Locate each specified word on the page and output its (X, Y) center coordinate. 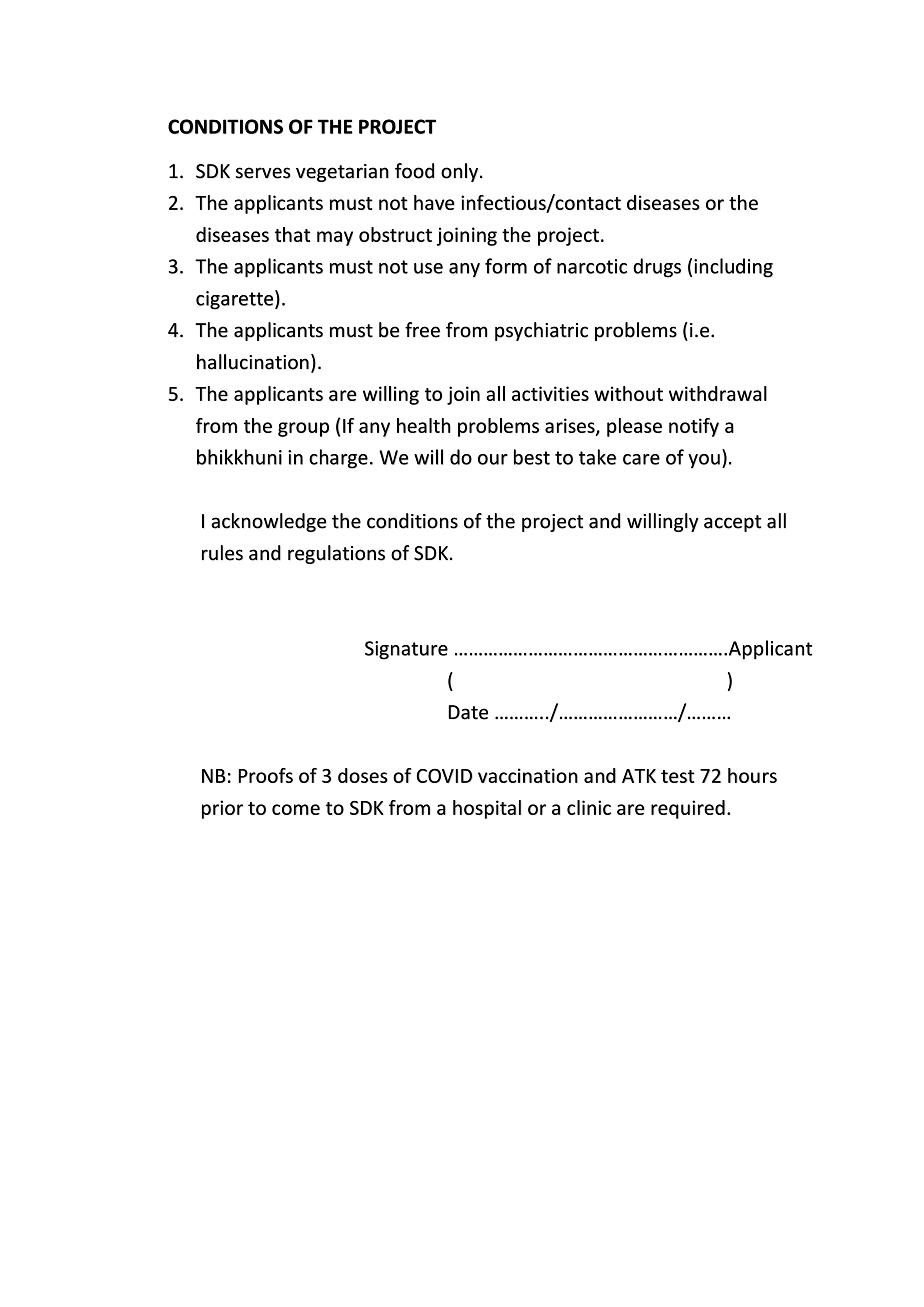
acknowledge (269, 522)
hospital (487, 809)
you (704, 461)
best (532, 457)
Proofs (265, 775)
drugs (657, 268)
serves (263, 173)
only (461, 172)
